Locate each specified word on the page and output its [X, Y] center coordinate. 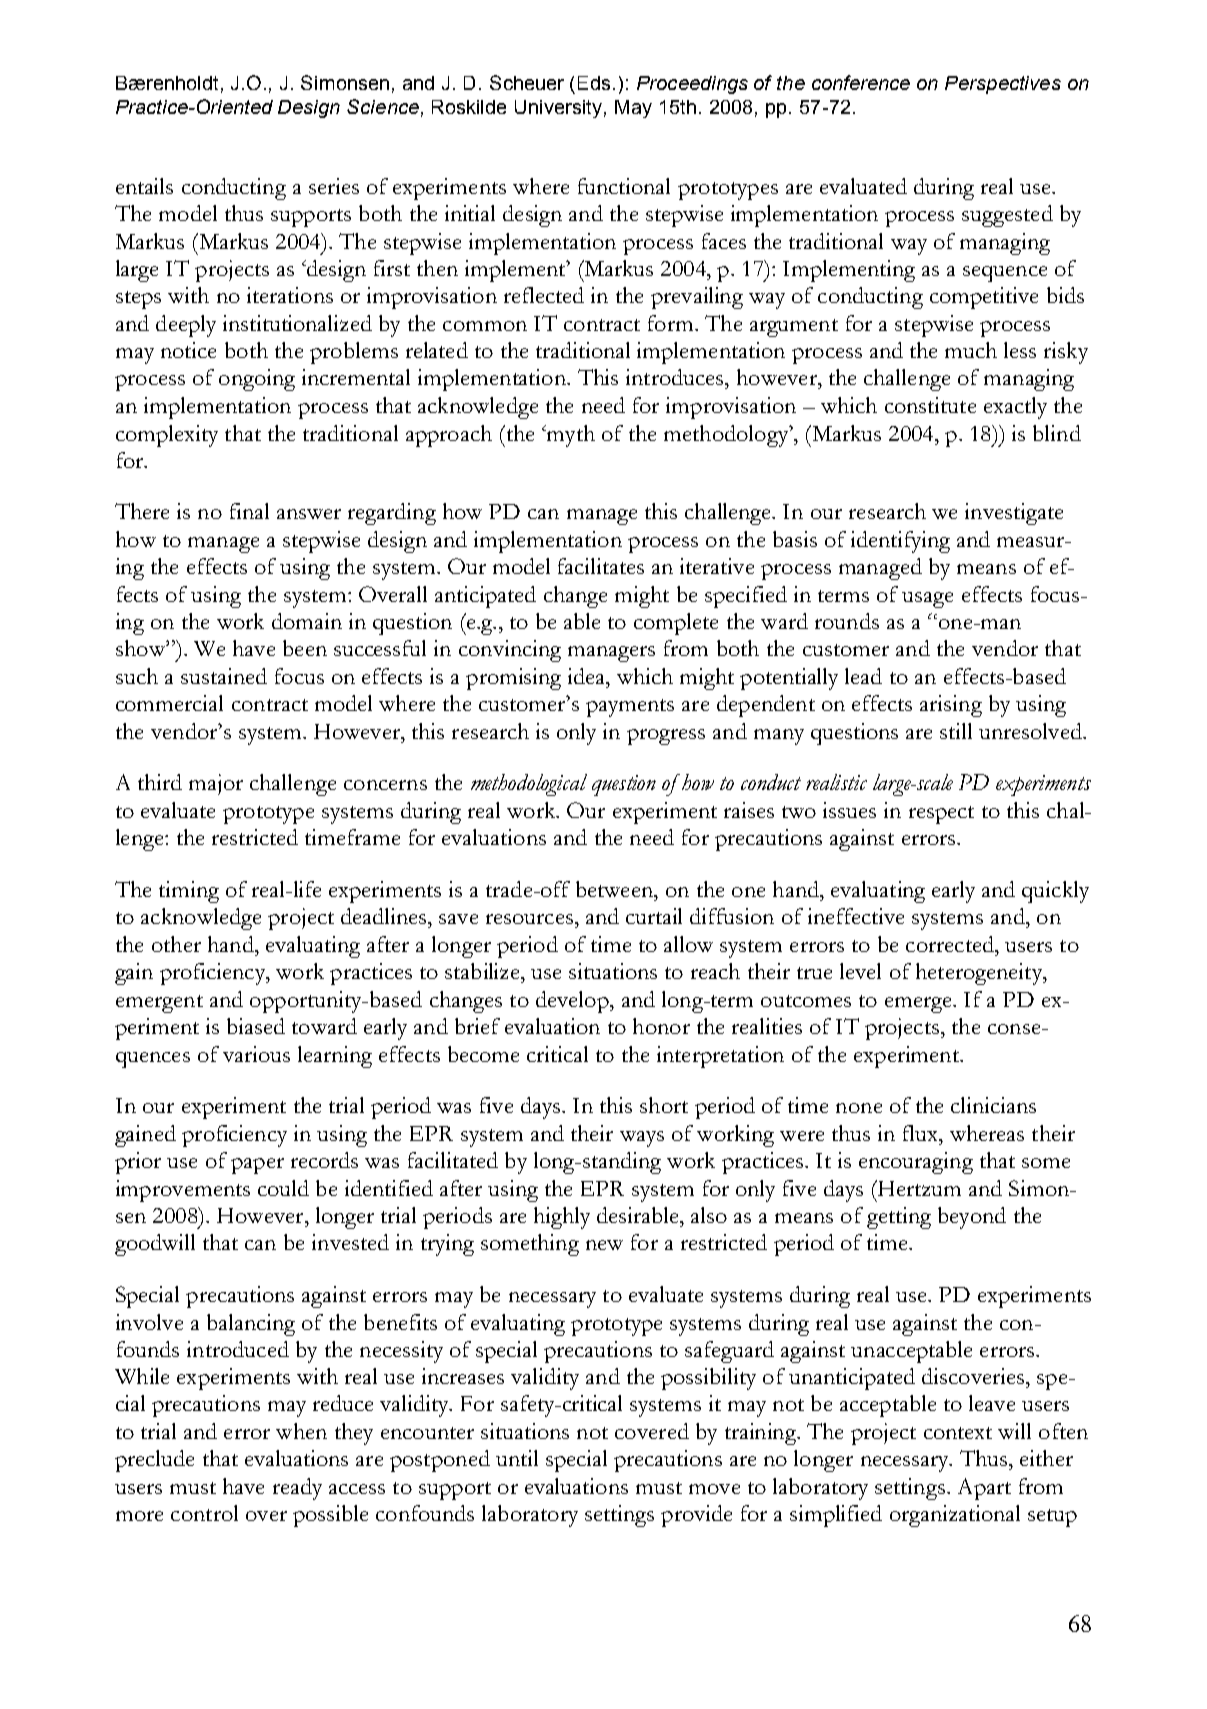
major [216, 784]
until [517, 1458]
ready [297, 1489]
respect [941, 815]
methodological [529, 785]
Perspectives [1003, 85]
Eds [594, 83]
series [334, 186]
